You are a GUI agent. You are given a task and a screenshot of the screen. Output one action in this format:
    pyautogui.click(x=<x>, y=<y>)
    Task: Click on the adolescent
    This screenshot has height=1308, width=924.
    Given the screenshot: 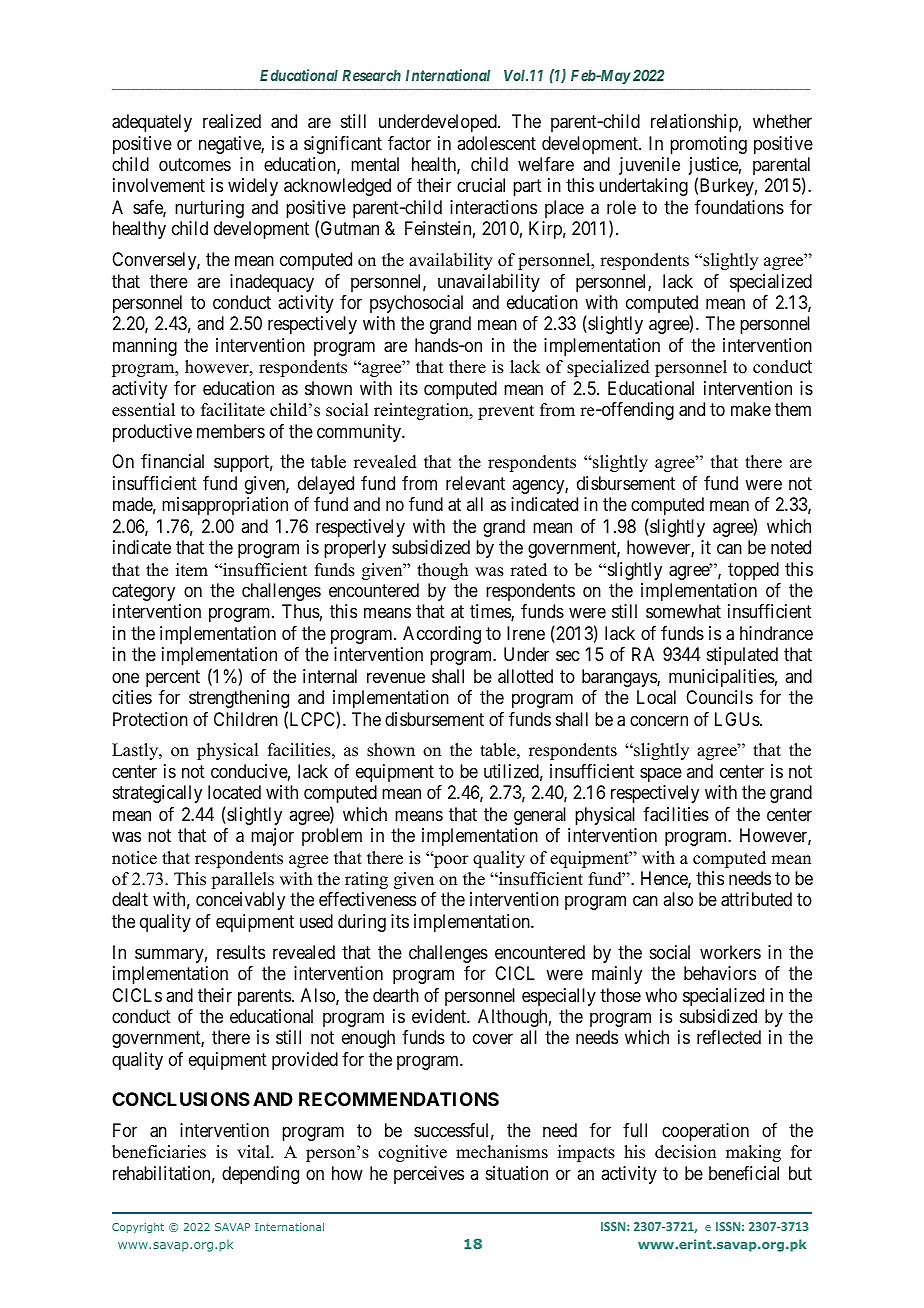 What is the action you would take?
    pyautogui.click(x=496, y=143)
